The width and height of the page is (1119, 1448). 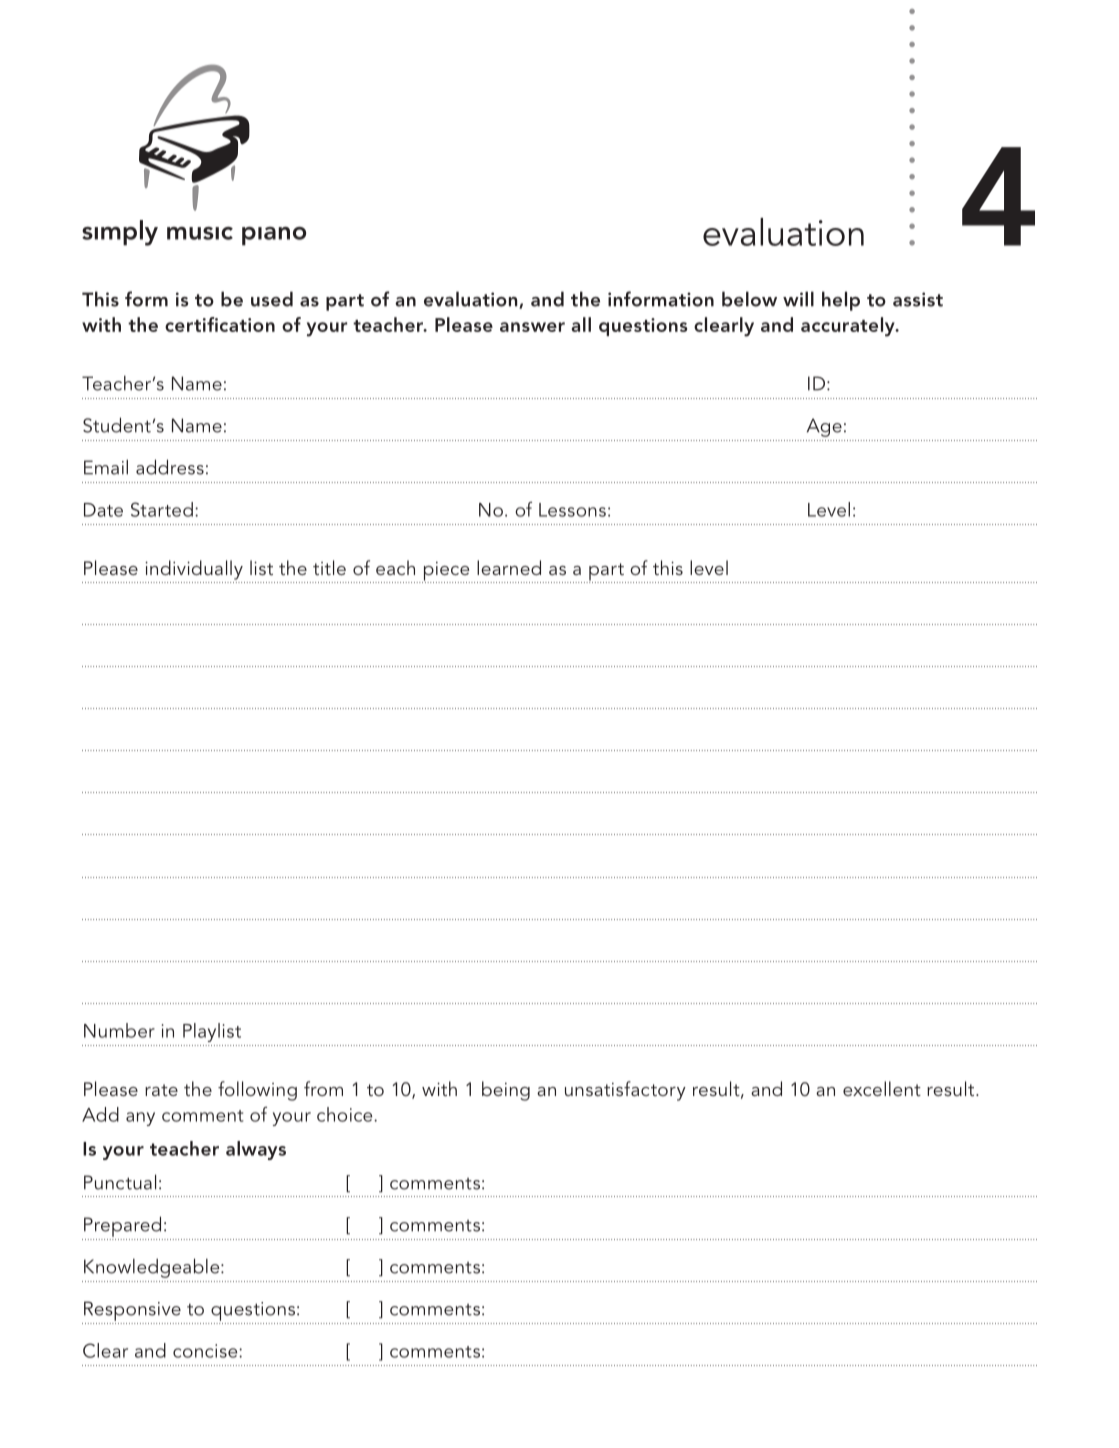 What do you see at coordinates (882, 1088) in the page?
I see `excellent` at bounding box center [882, 1088].
